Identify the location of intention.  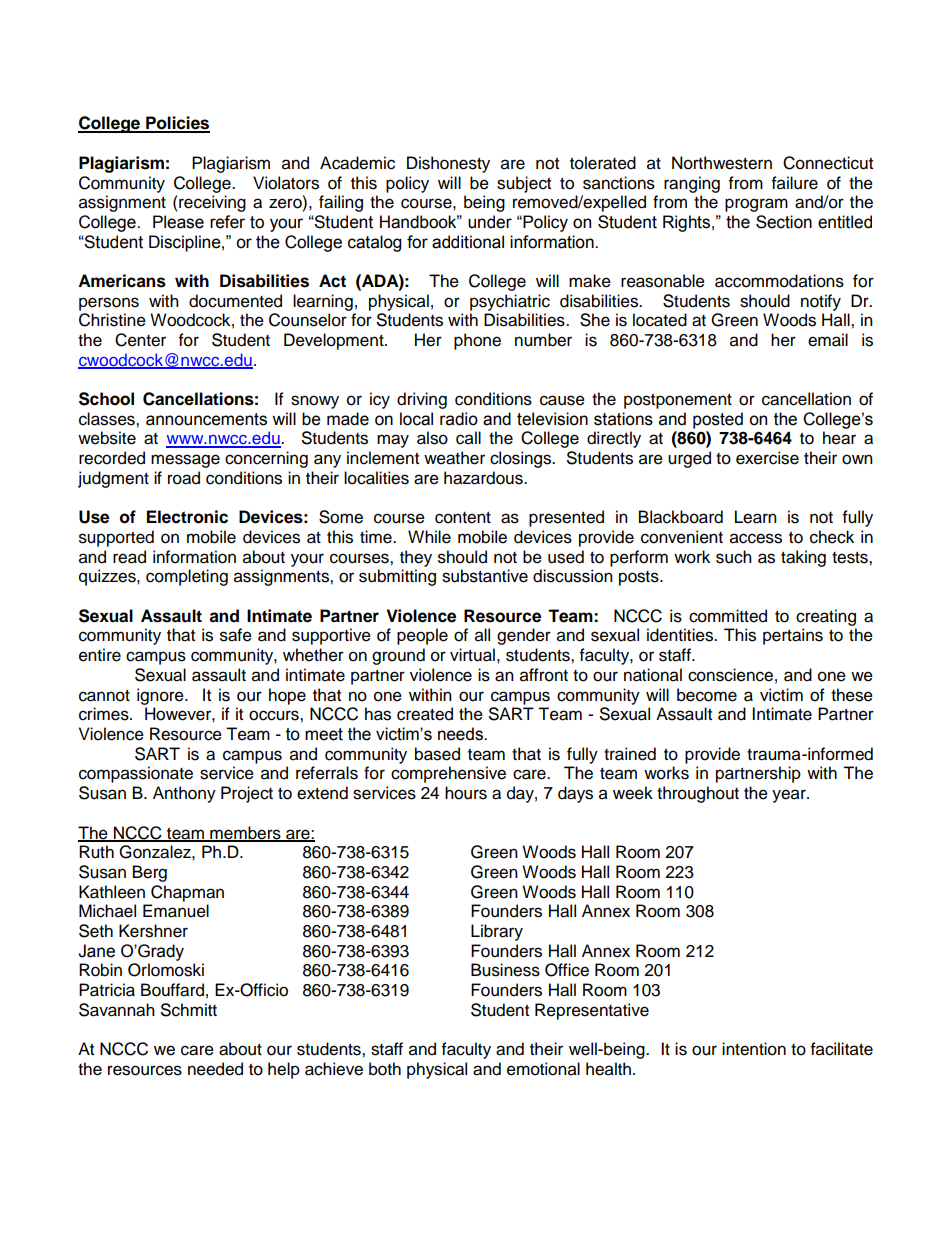
(754, 1049).
